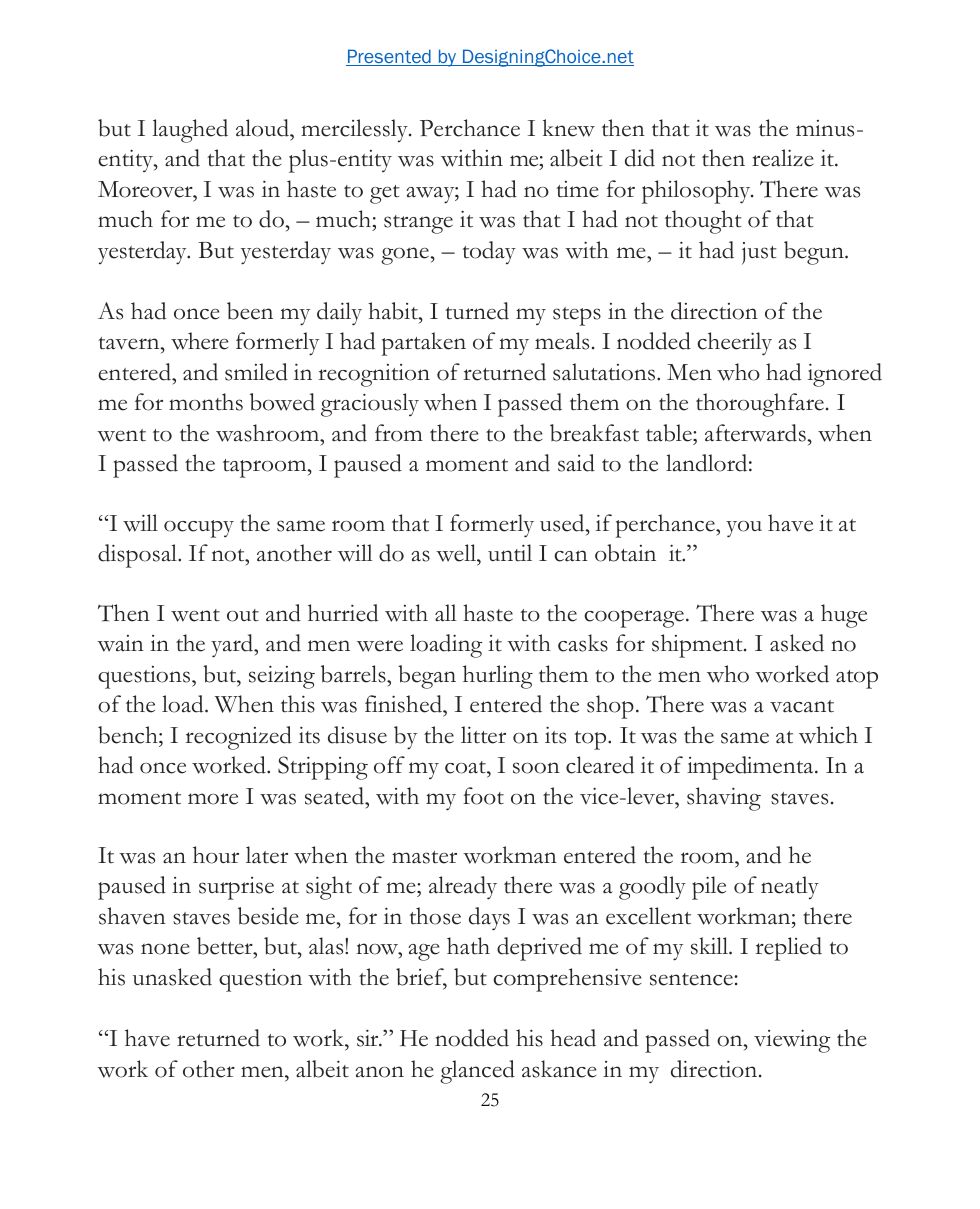 This screenshot has width=980, height=1209. I want to click on you, so click(744, 529).
